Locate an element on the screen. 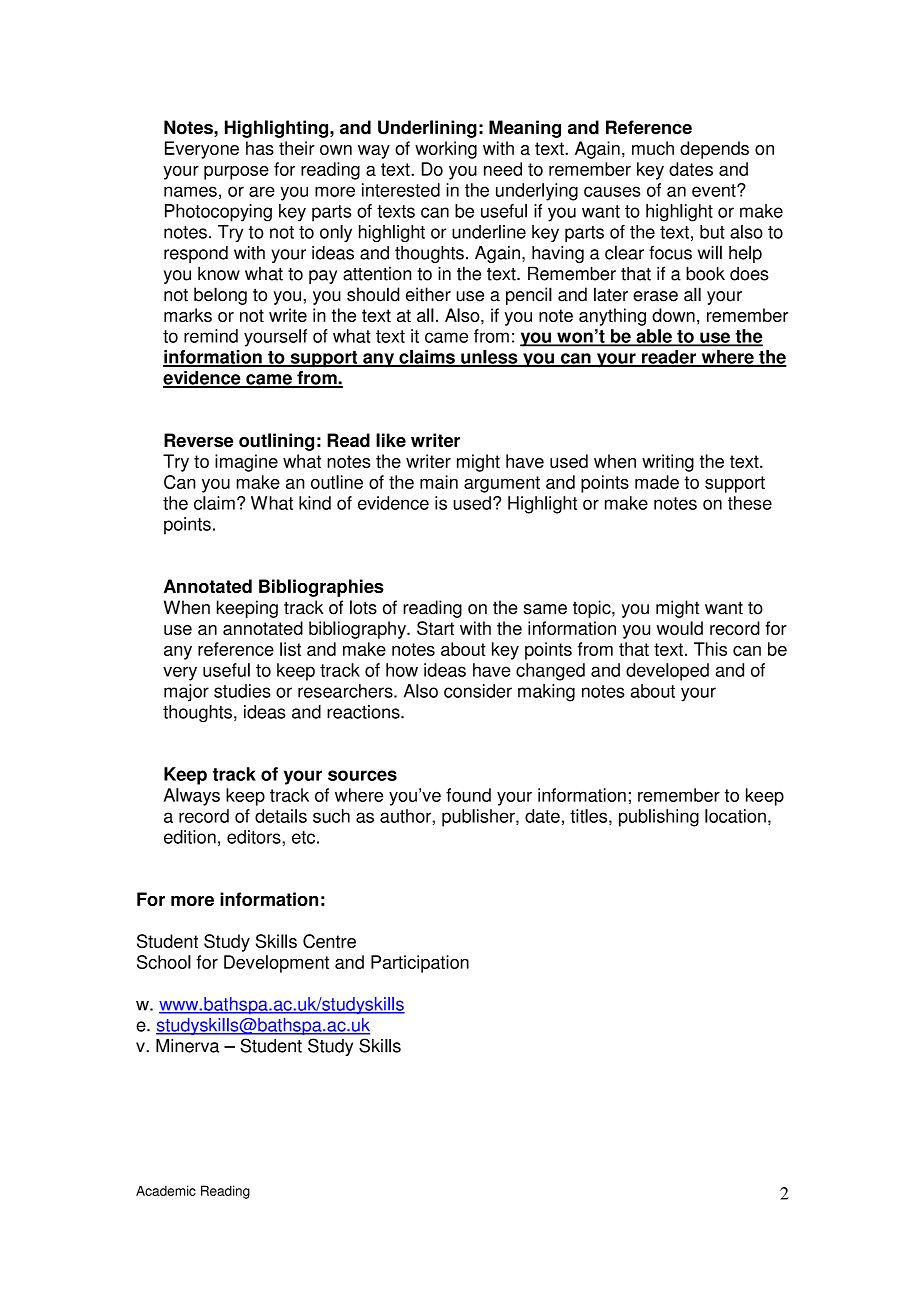 The width and height of the screenshot is (924, 1308). Academic is located at coordinates (166, 1190).
